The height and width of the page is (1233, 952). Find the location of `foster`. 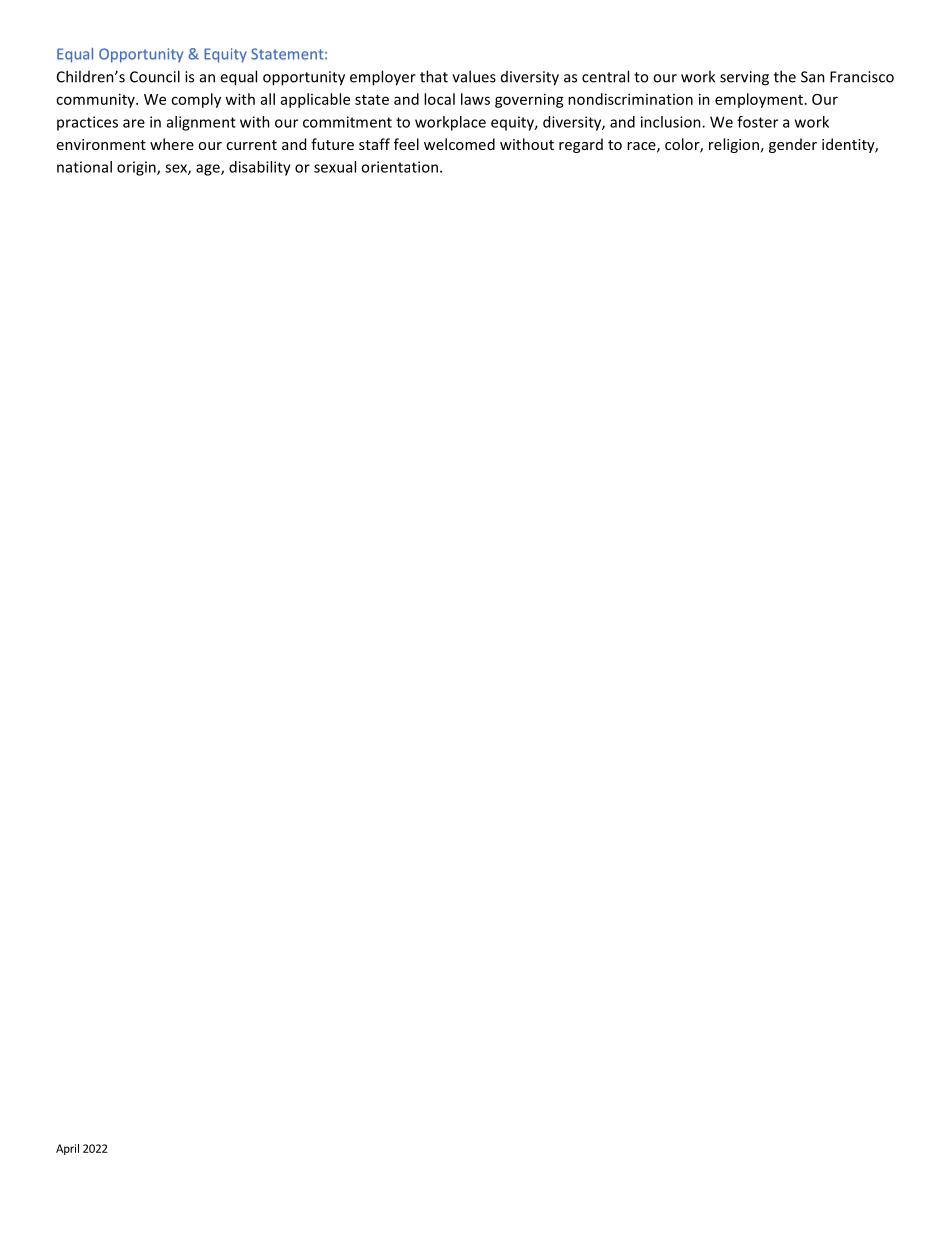

foster is located at coordinates (757, 122).
